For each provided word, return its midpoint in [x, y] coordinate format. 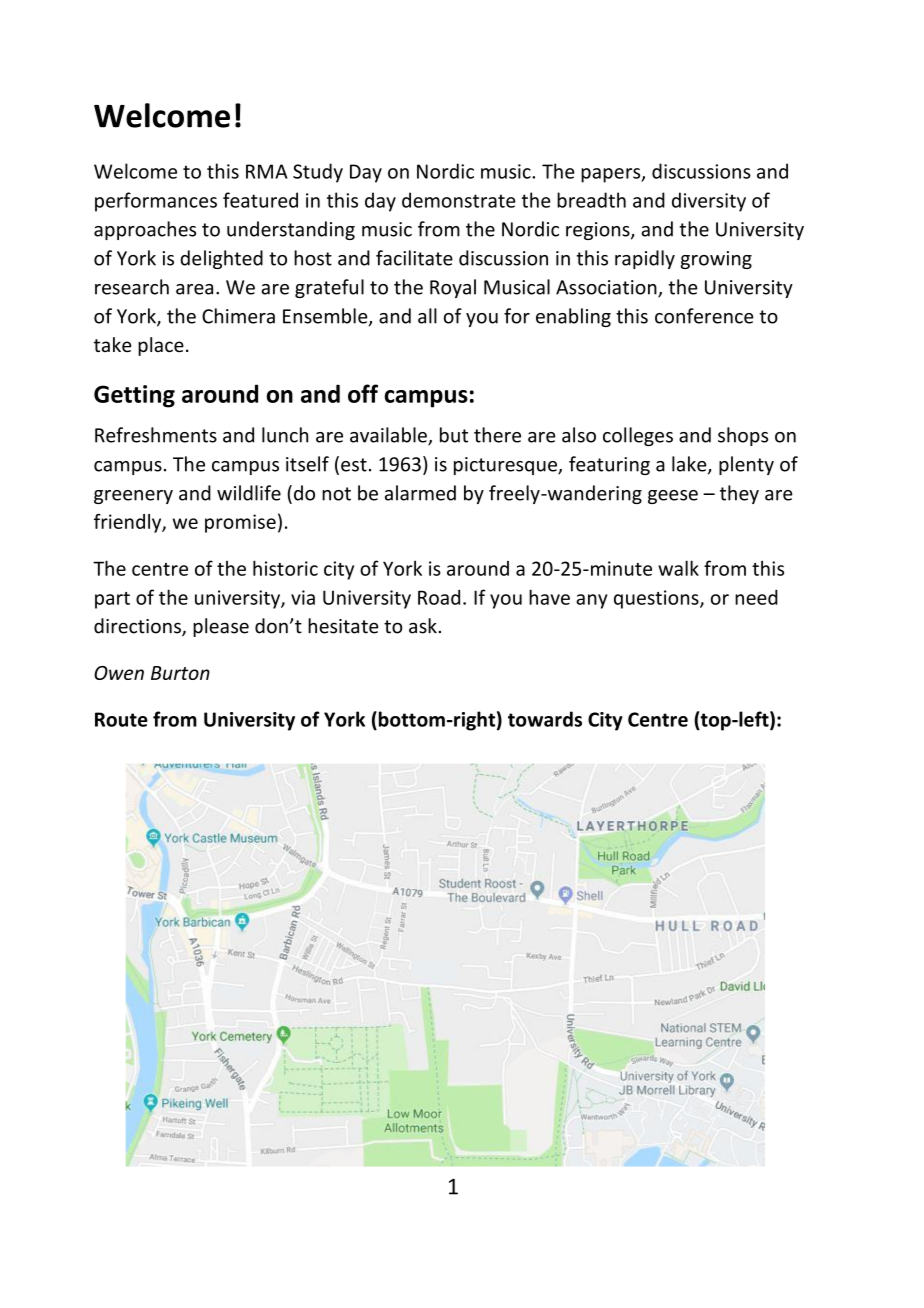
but [454, 435]
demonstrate [458, 200]
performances [156, 202]
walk [678, 568]
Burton [180, 673]
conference [704, 316]
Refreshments [156, 435]
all [427, 316]
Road [439, 597]
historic [285, 568]
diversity [709, 202]
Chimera [238, 316]
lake [690, 465]
